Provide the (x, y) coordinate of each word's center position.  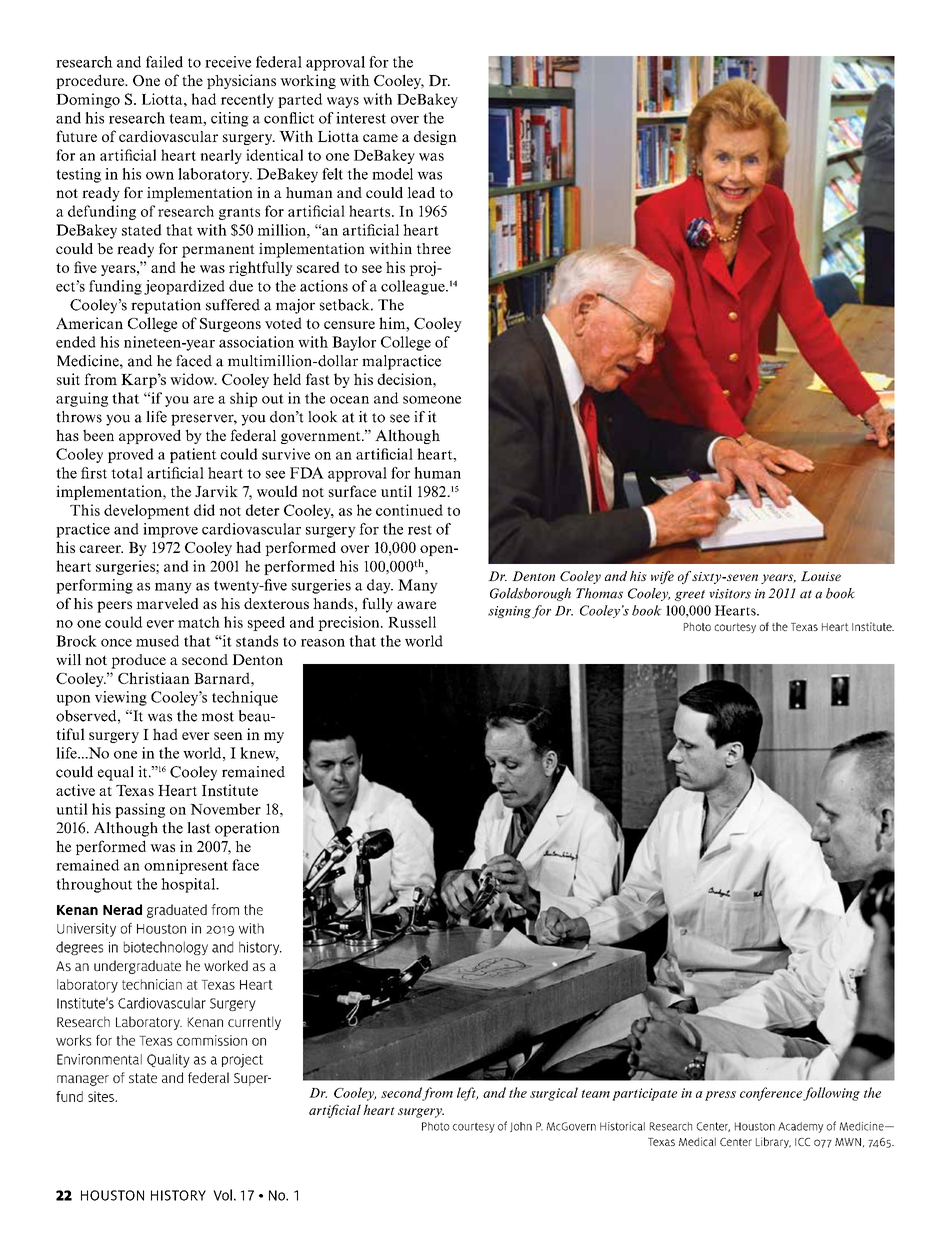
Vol (222, 1195)
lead (421, 192)
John (521, 1127)
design (435, 137)
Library (773, 1142)
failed (164, 62)
